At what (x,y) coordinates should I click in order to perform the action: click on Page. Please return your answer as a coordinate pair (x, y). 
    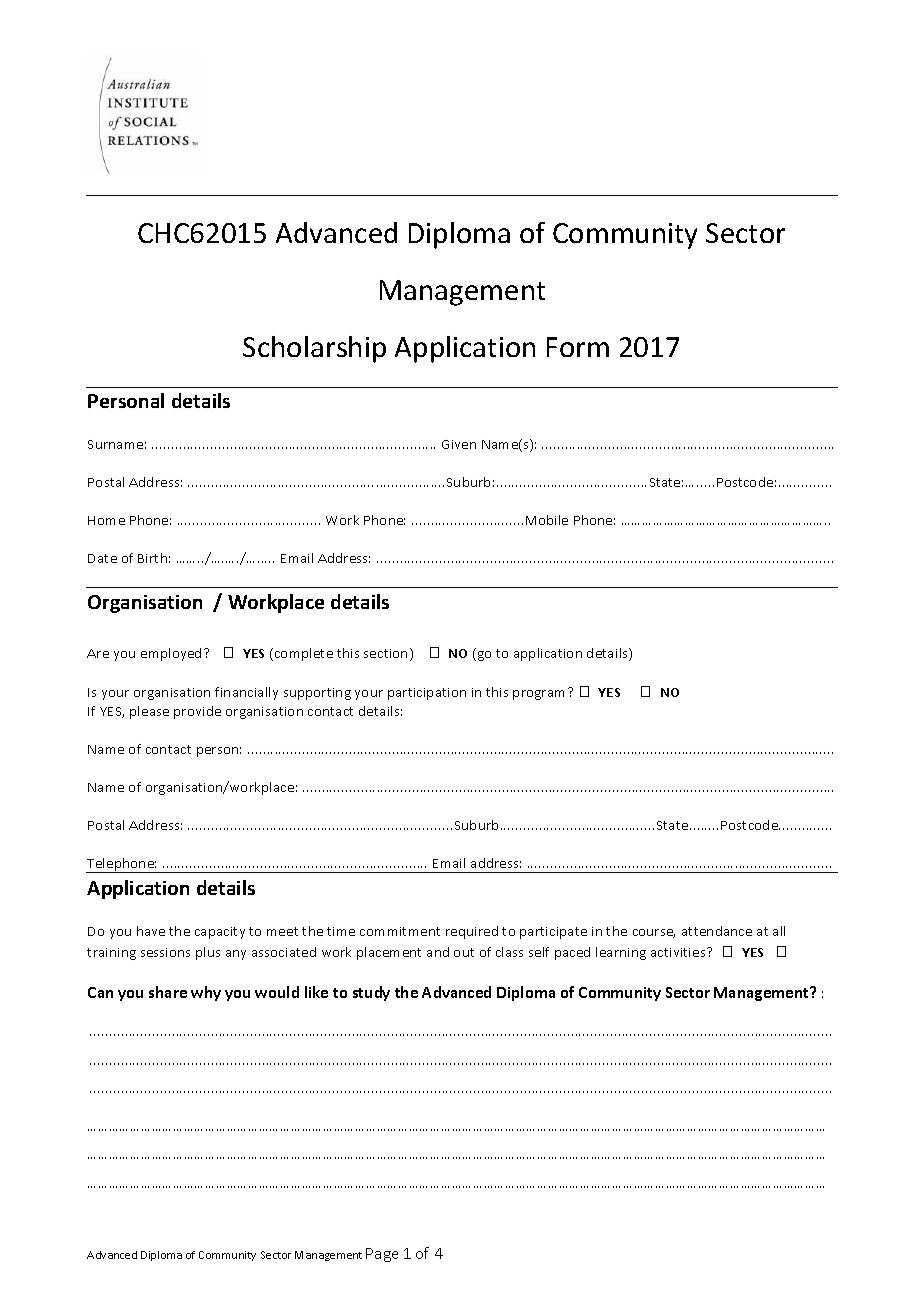
    Looking at the image, I should click on (382, 1255).
